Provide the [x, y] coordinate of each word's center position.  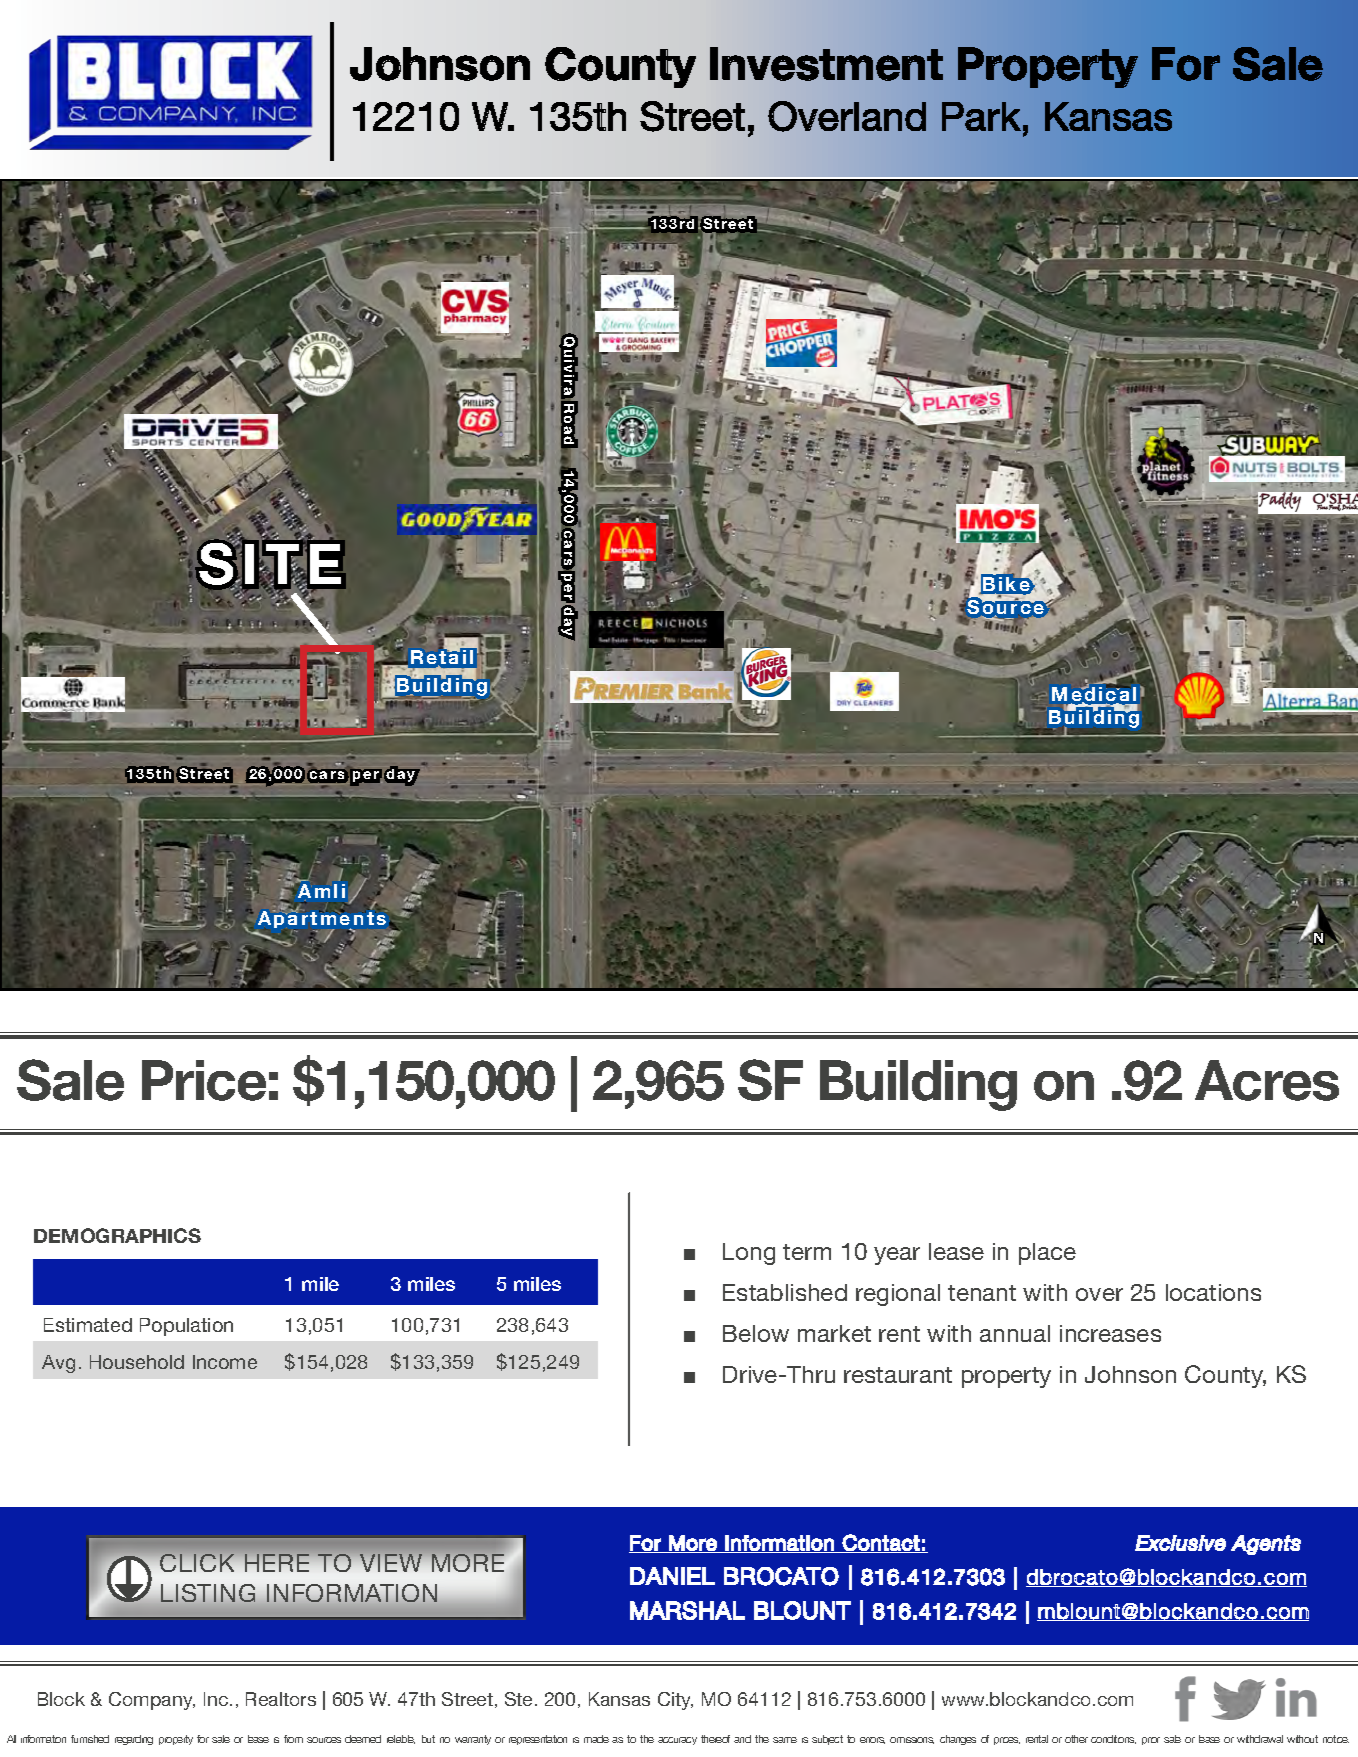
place [1047, 1254]
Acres [1267, 1080]
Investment [826, 64]
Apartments [321, 921]
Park [981, 116]
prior [1151, 1741]
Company [152, 1701]
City [675, 1701]
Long [749, 1254]
